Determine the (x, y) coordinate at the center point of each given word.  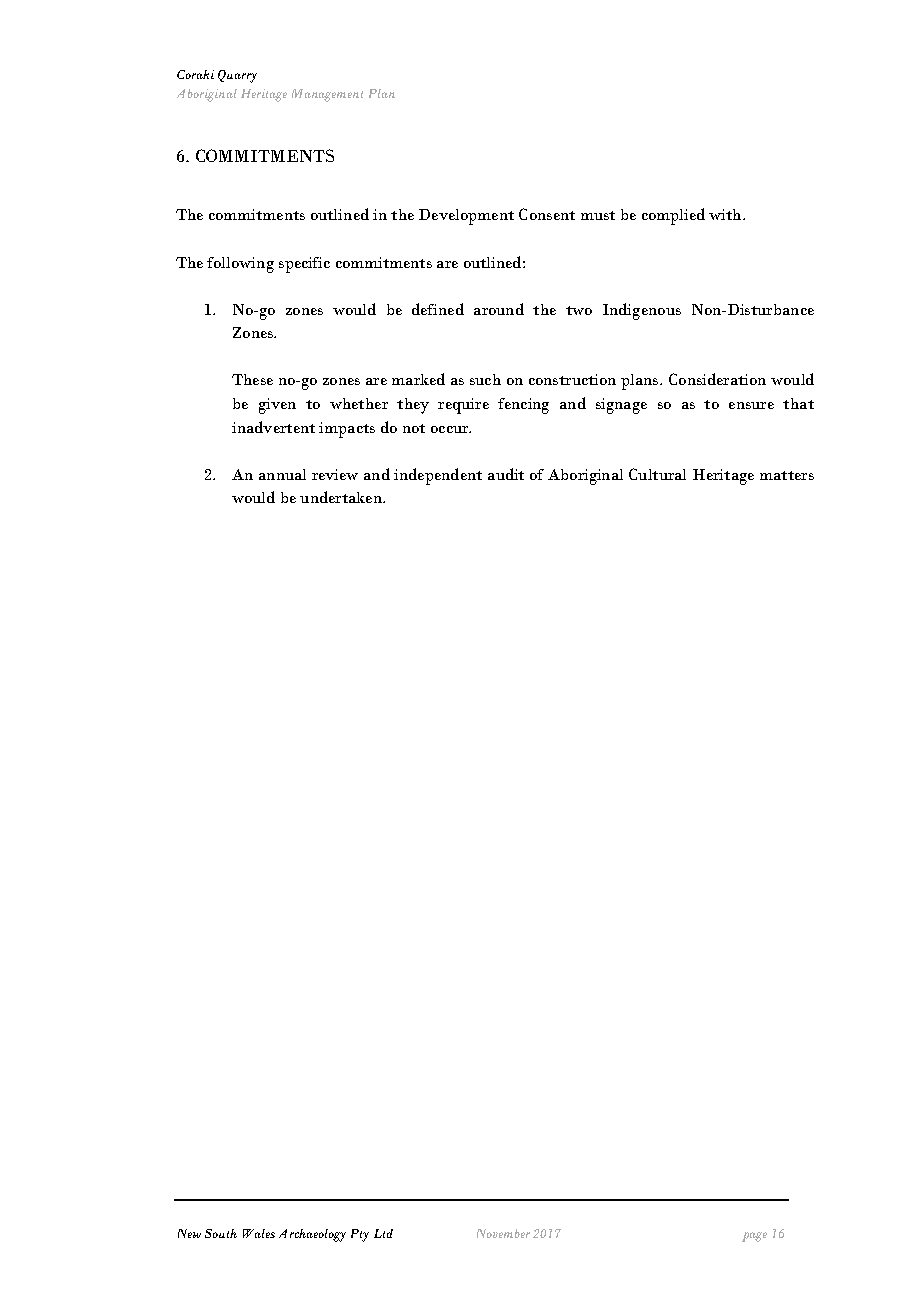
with (726, 214)
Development (466, 217)
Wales (259, 1233)
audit (506, 474)
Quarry (237, 76)
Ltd (383, 1233)
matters (787, 475)
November (503, 1233)
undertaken (342, 497)
